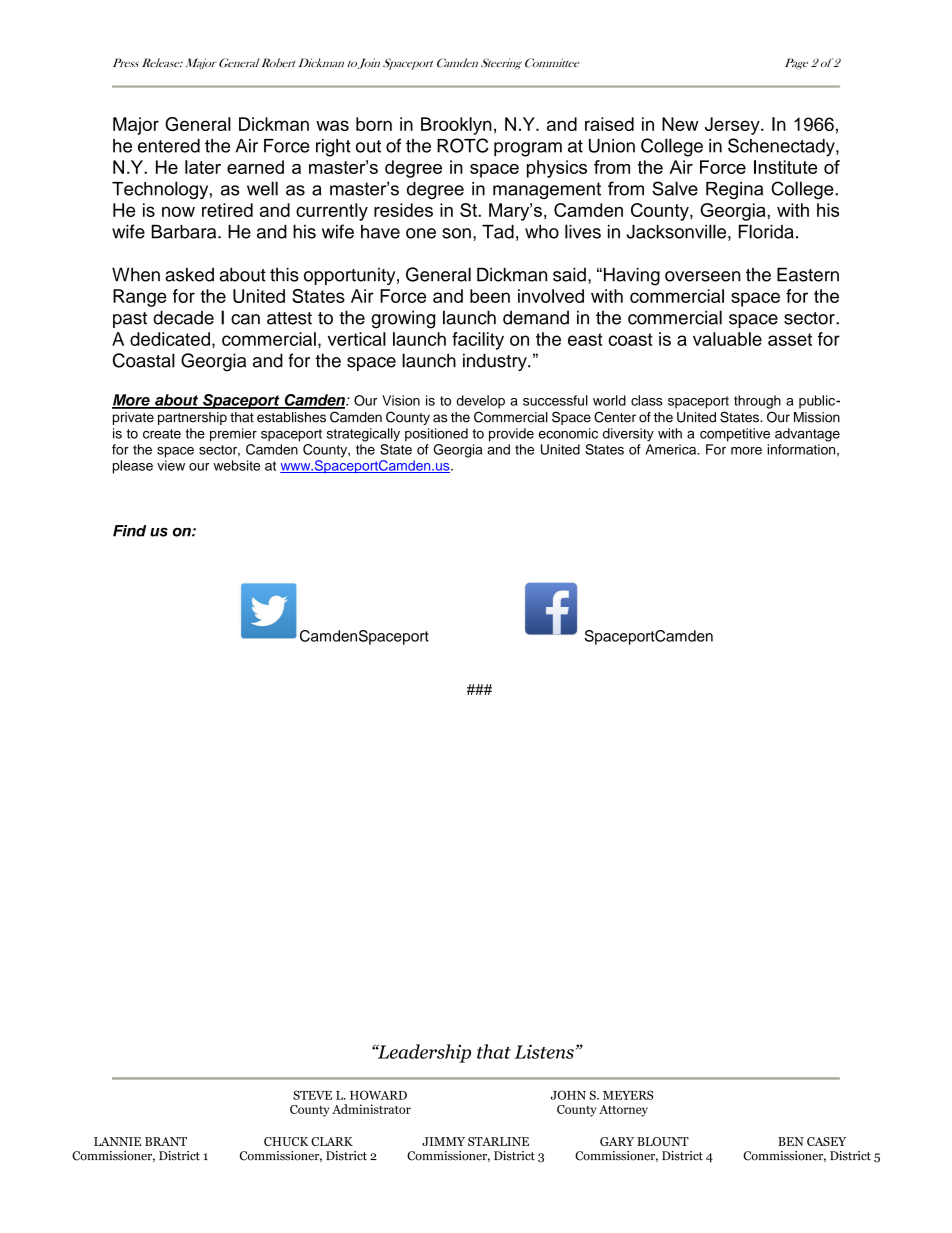  I want to click on America, so click(672, 449).
